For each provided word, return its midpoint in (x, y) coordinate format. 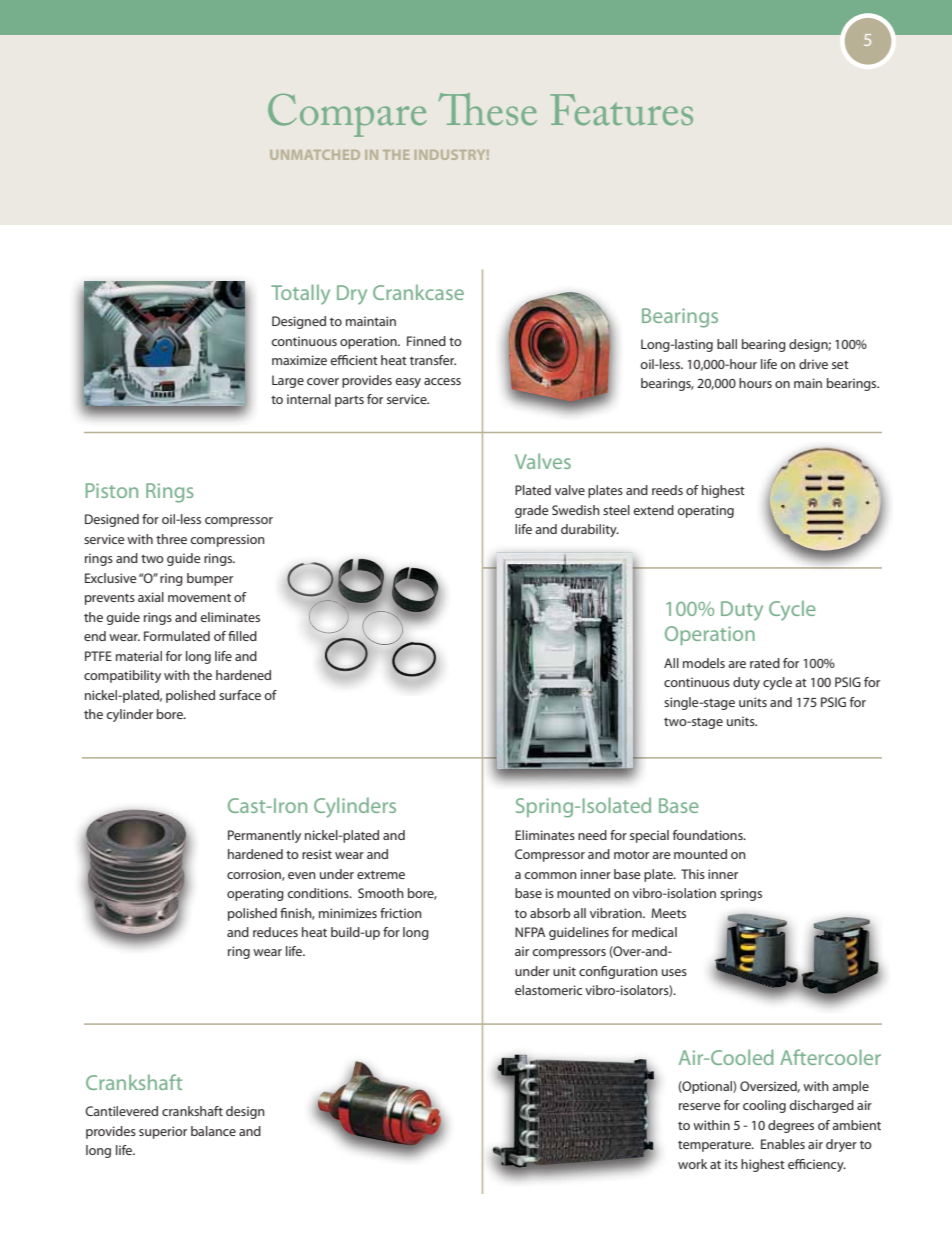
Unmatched (315, 155)
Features (621, 109)
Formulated (177, 636)
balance (213, 1131)
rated (765, 663)
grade (532, 511)
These (487, 109)
